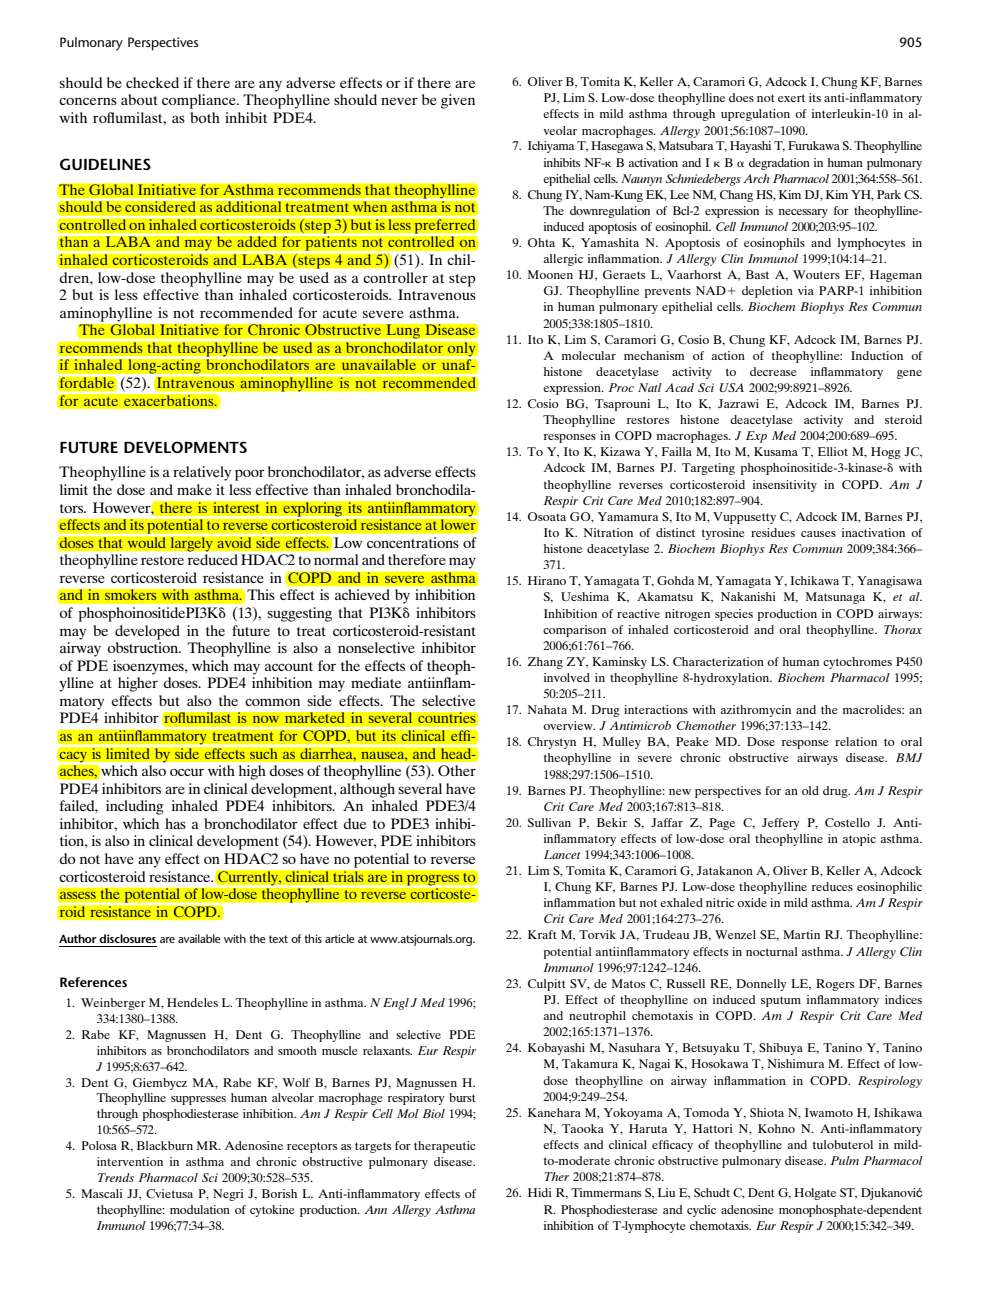  Describe the element at coordinates (545, 663) in the screenshot. I see `Zhang` at that location.
